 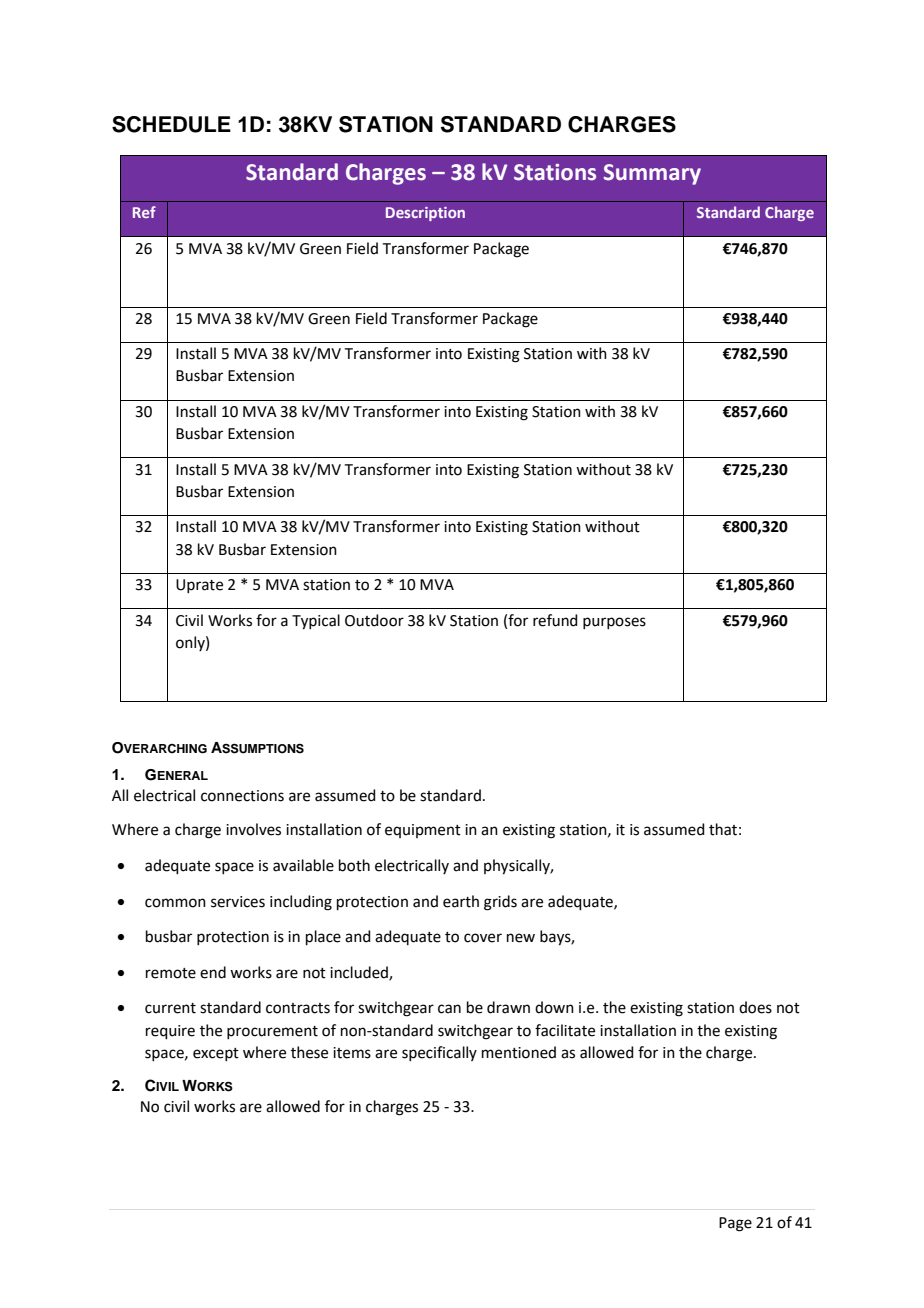 What do you see at coordinates (500, 903) in the image?
I see `grids` at bounding box center [500, 903].
